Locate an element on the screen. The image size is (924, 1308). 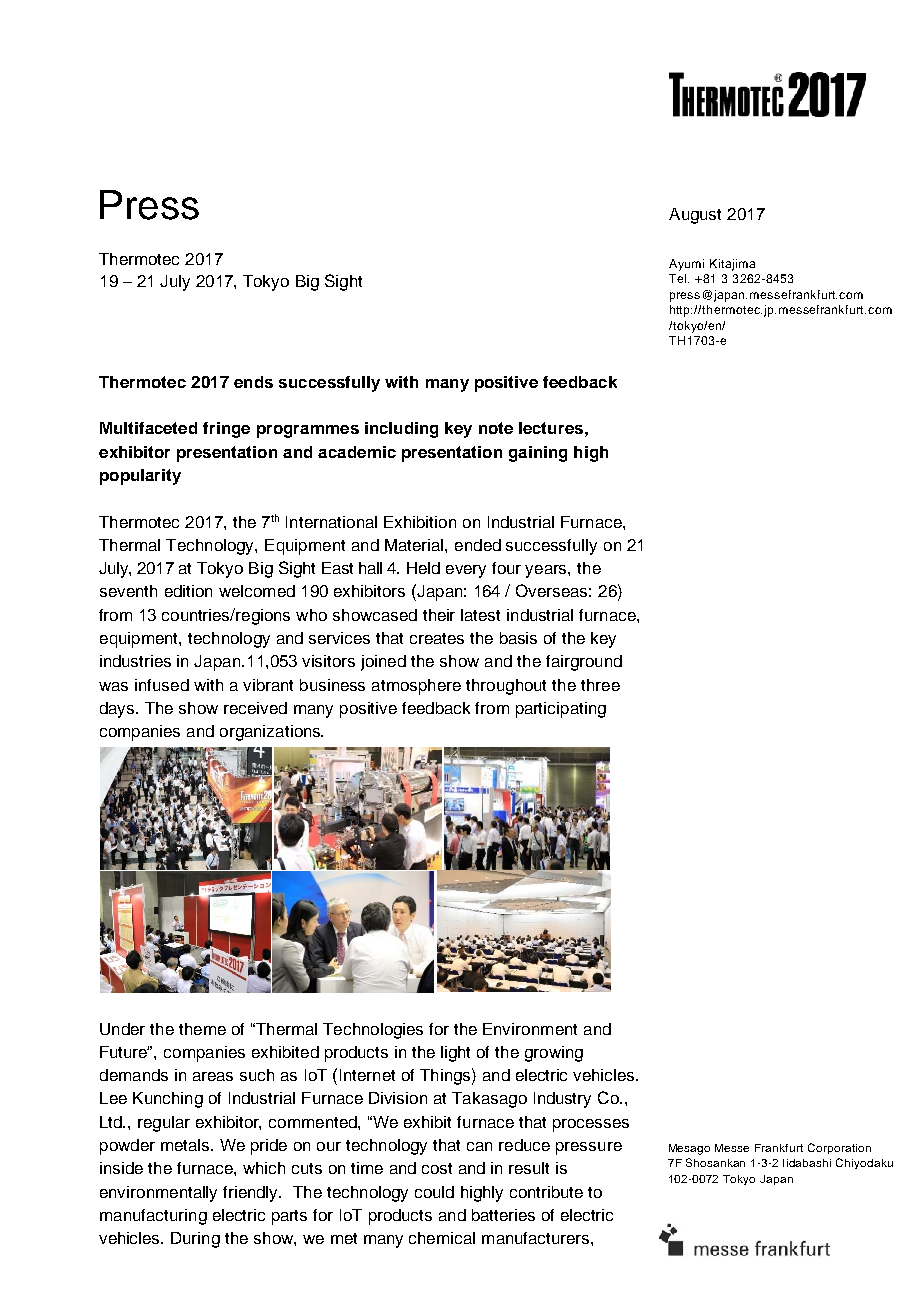
Corporation is located at coordinates (839, 1148).
